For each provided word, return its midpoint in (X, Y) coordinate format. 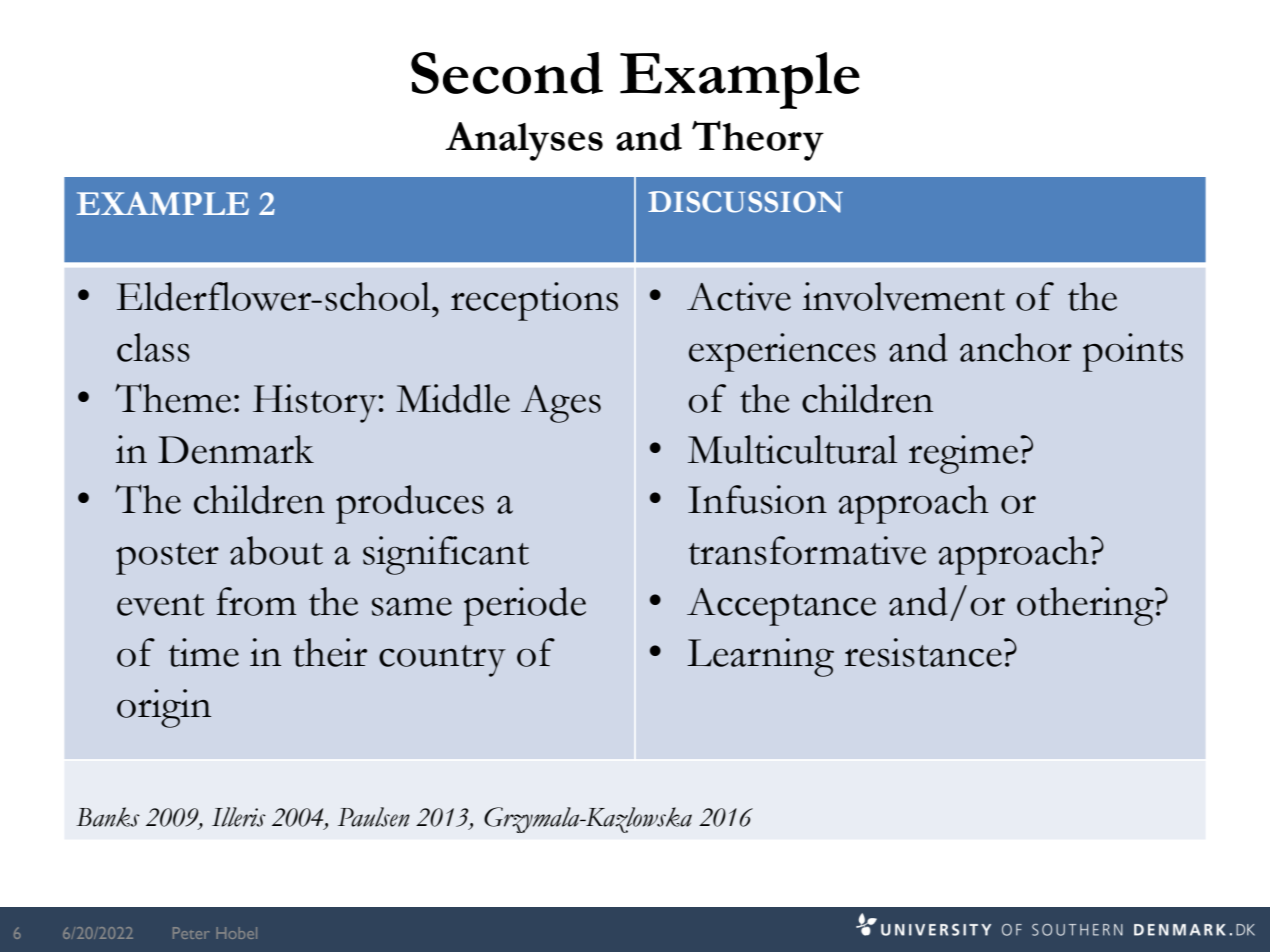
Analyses (524, 141)
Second (507, 73)
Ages (561, 404)
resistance (923, 652)
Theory (758, 141)
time (203, 652)
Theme (173, 398)
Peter (191, 933)
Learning (760, 657)
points (1133, 352)
